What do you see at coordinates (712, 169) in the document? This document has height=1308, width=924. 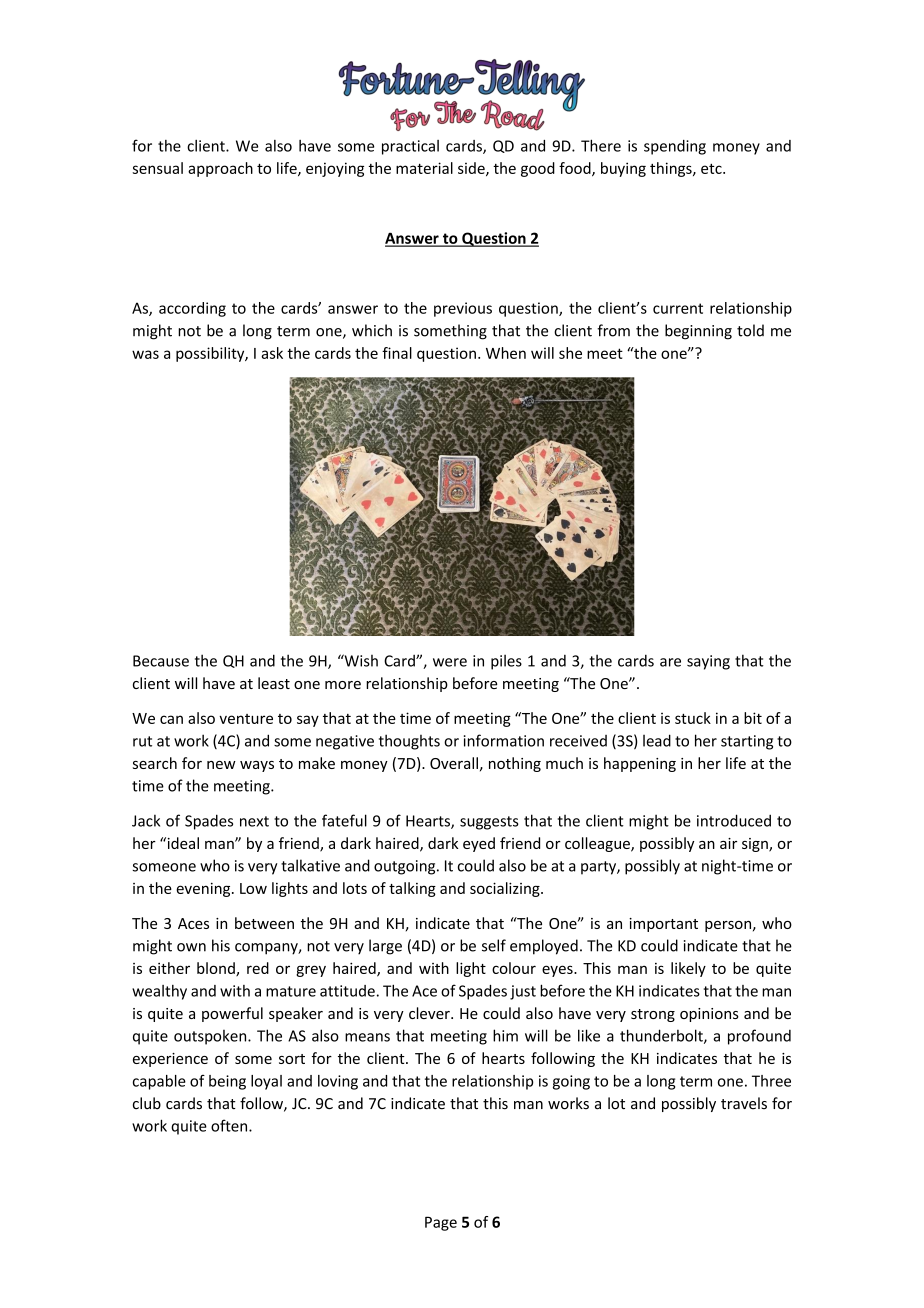 I see `etc` at bounding box center [712, 169].
